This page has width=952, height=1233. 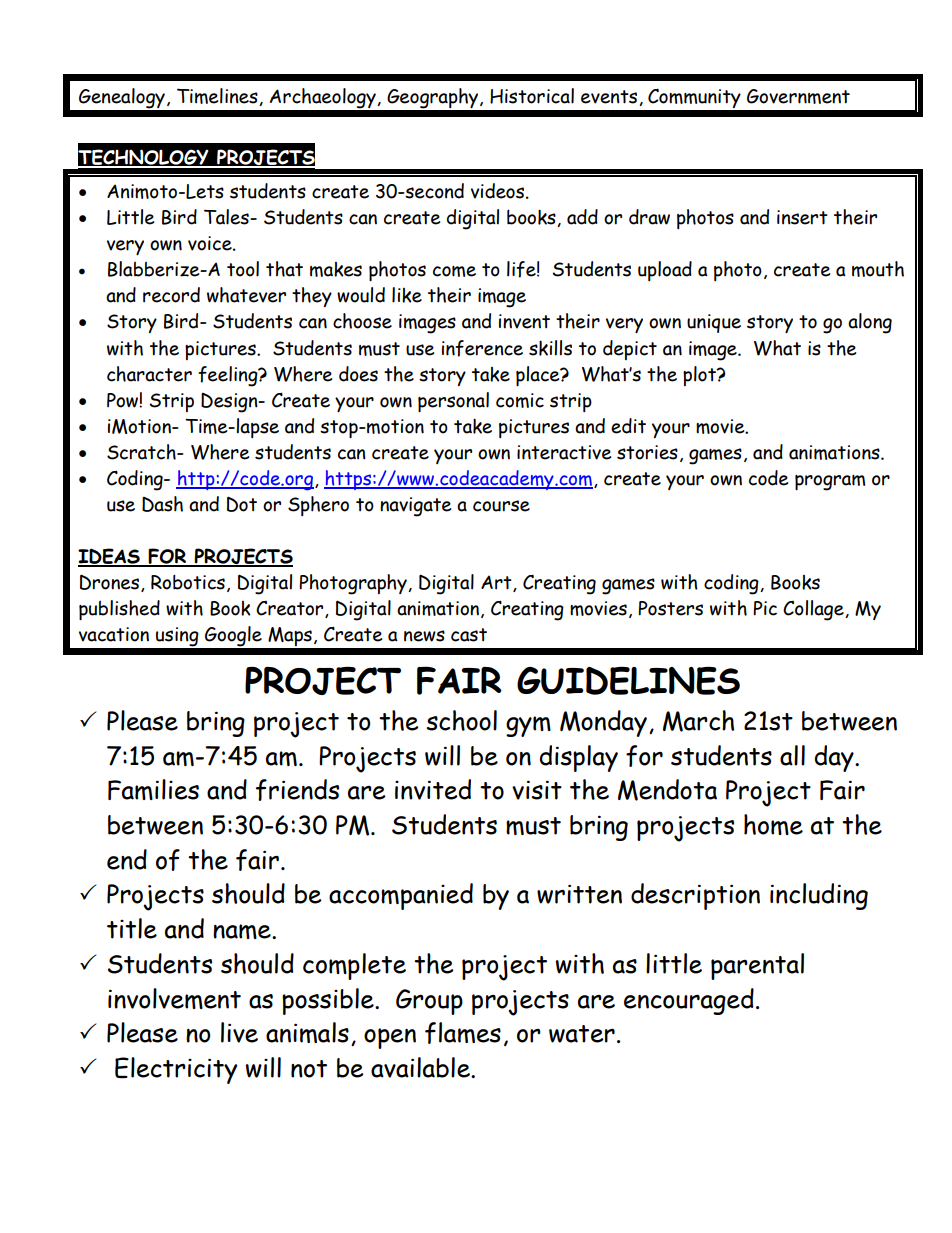 I want to click on Historical, so click(x=532, y=96).
